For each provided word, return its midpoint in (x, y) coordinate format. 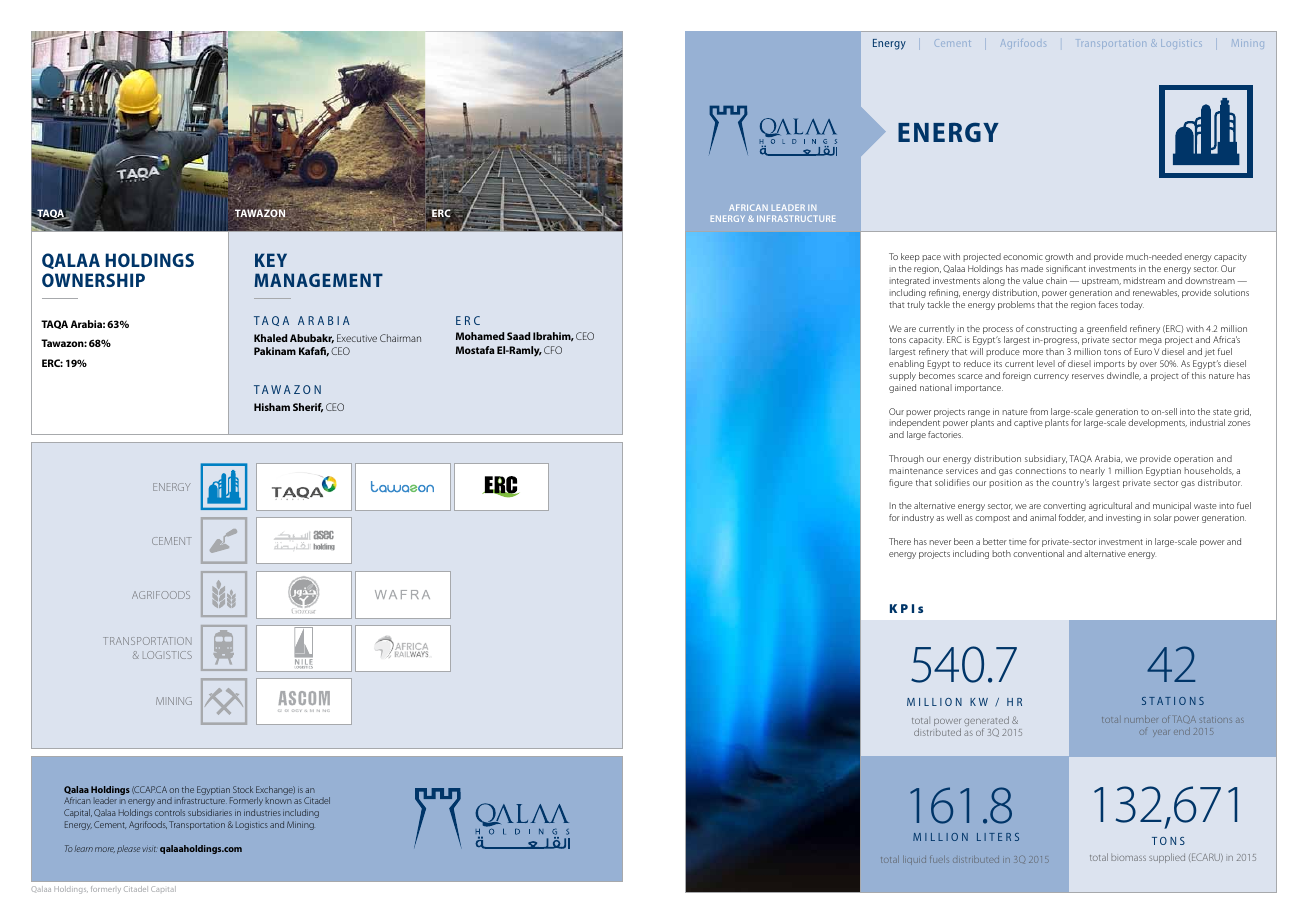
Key (271, 260)
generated (986, 722)
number (1141, 719)
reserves (1088, 376)
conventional (1038, 553)
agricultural (1110, 506)
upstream (1101, 282)
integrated (909, 281)
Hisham (272, 407)
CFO (553, 350)
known (279, 801)
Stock (243, 789)
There (900, 541)
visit (149, 849)
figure (901, 483)
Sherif (308, 408)
